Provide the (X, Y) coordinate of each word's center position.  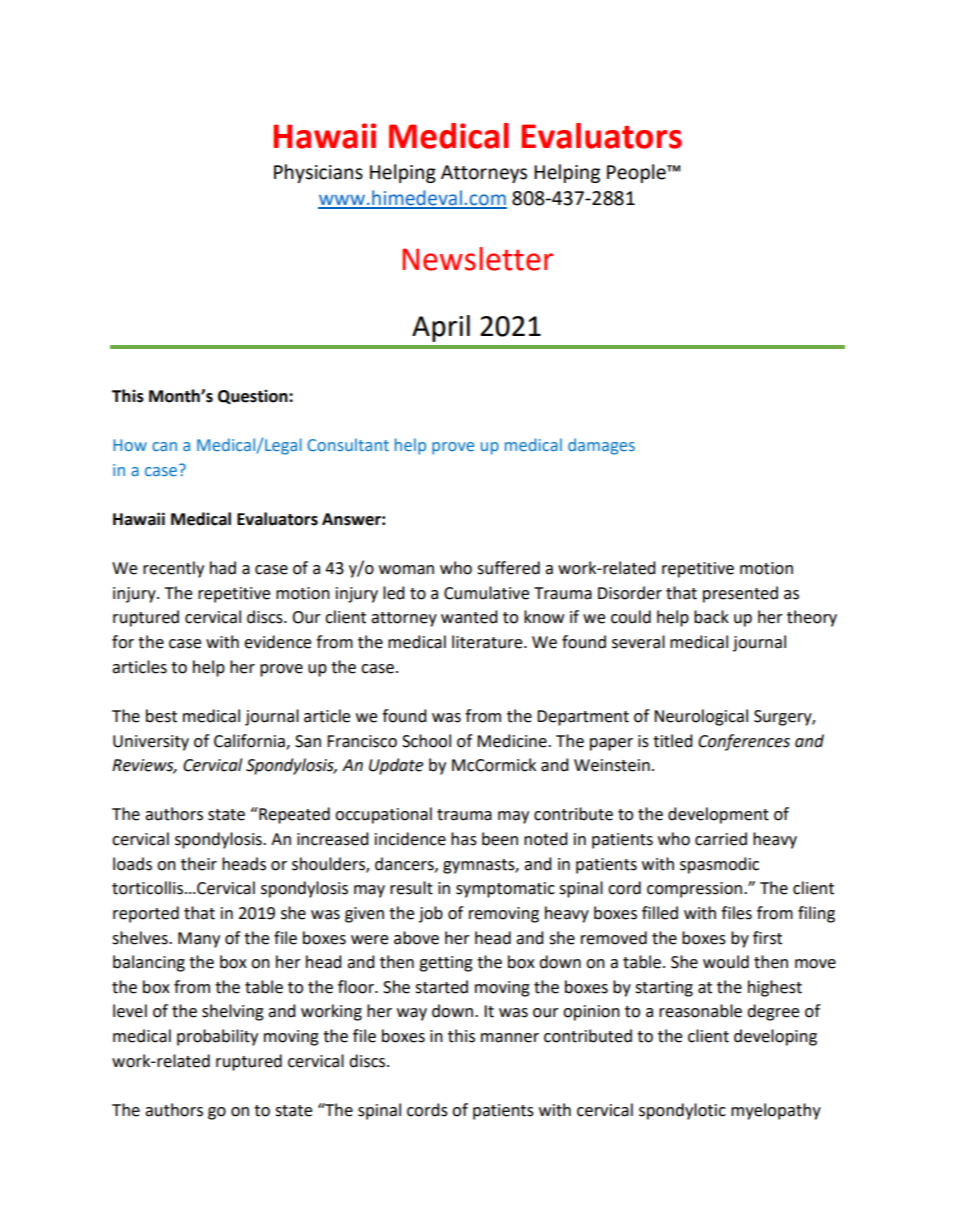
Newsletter (477, 259)
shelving (233, 1012)
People (637, 173)
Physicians (318, 173)
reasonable (700, 1011)
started (441, 987)
